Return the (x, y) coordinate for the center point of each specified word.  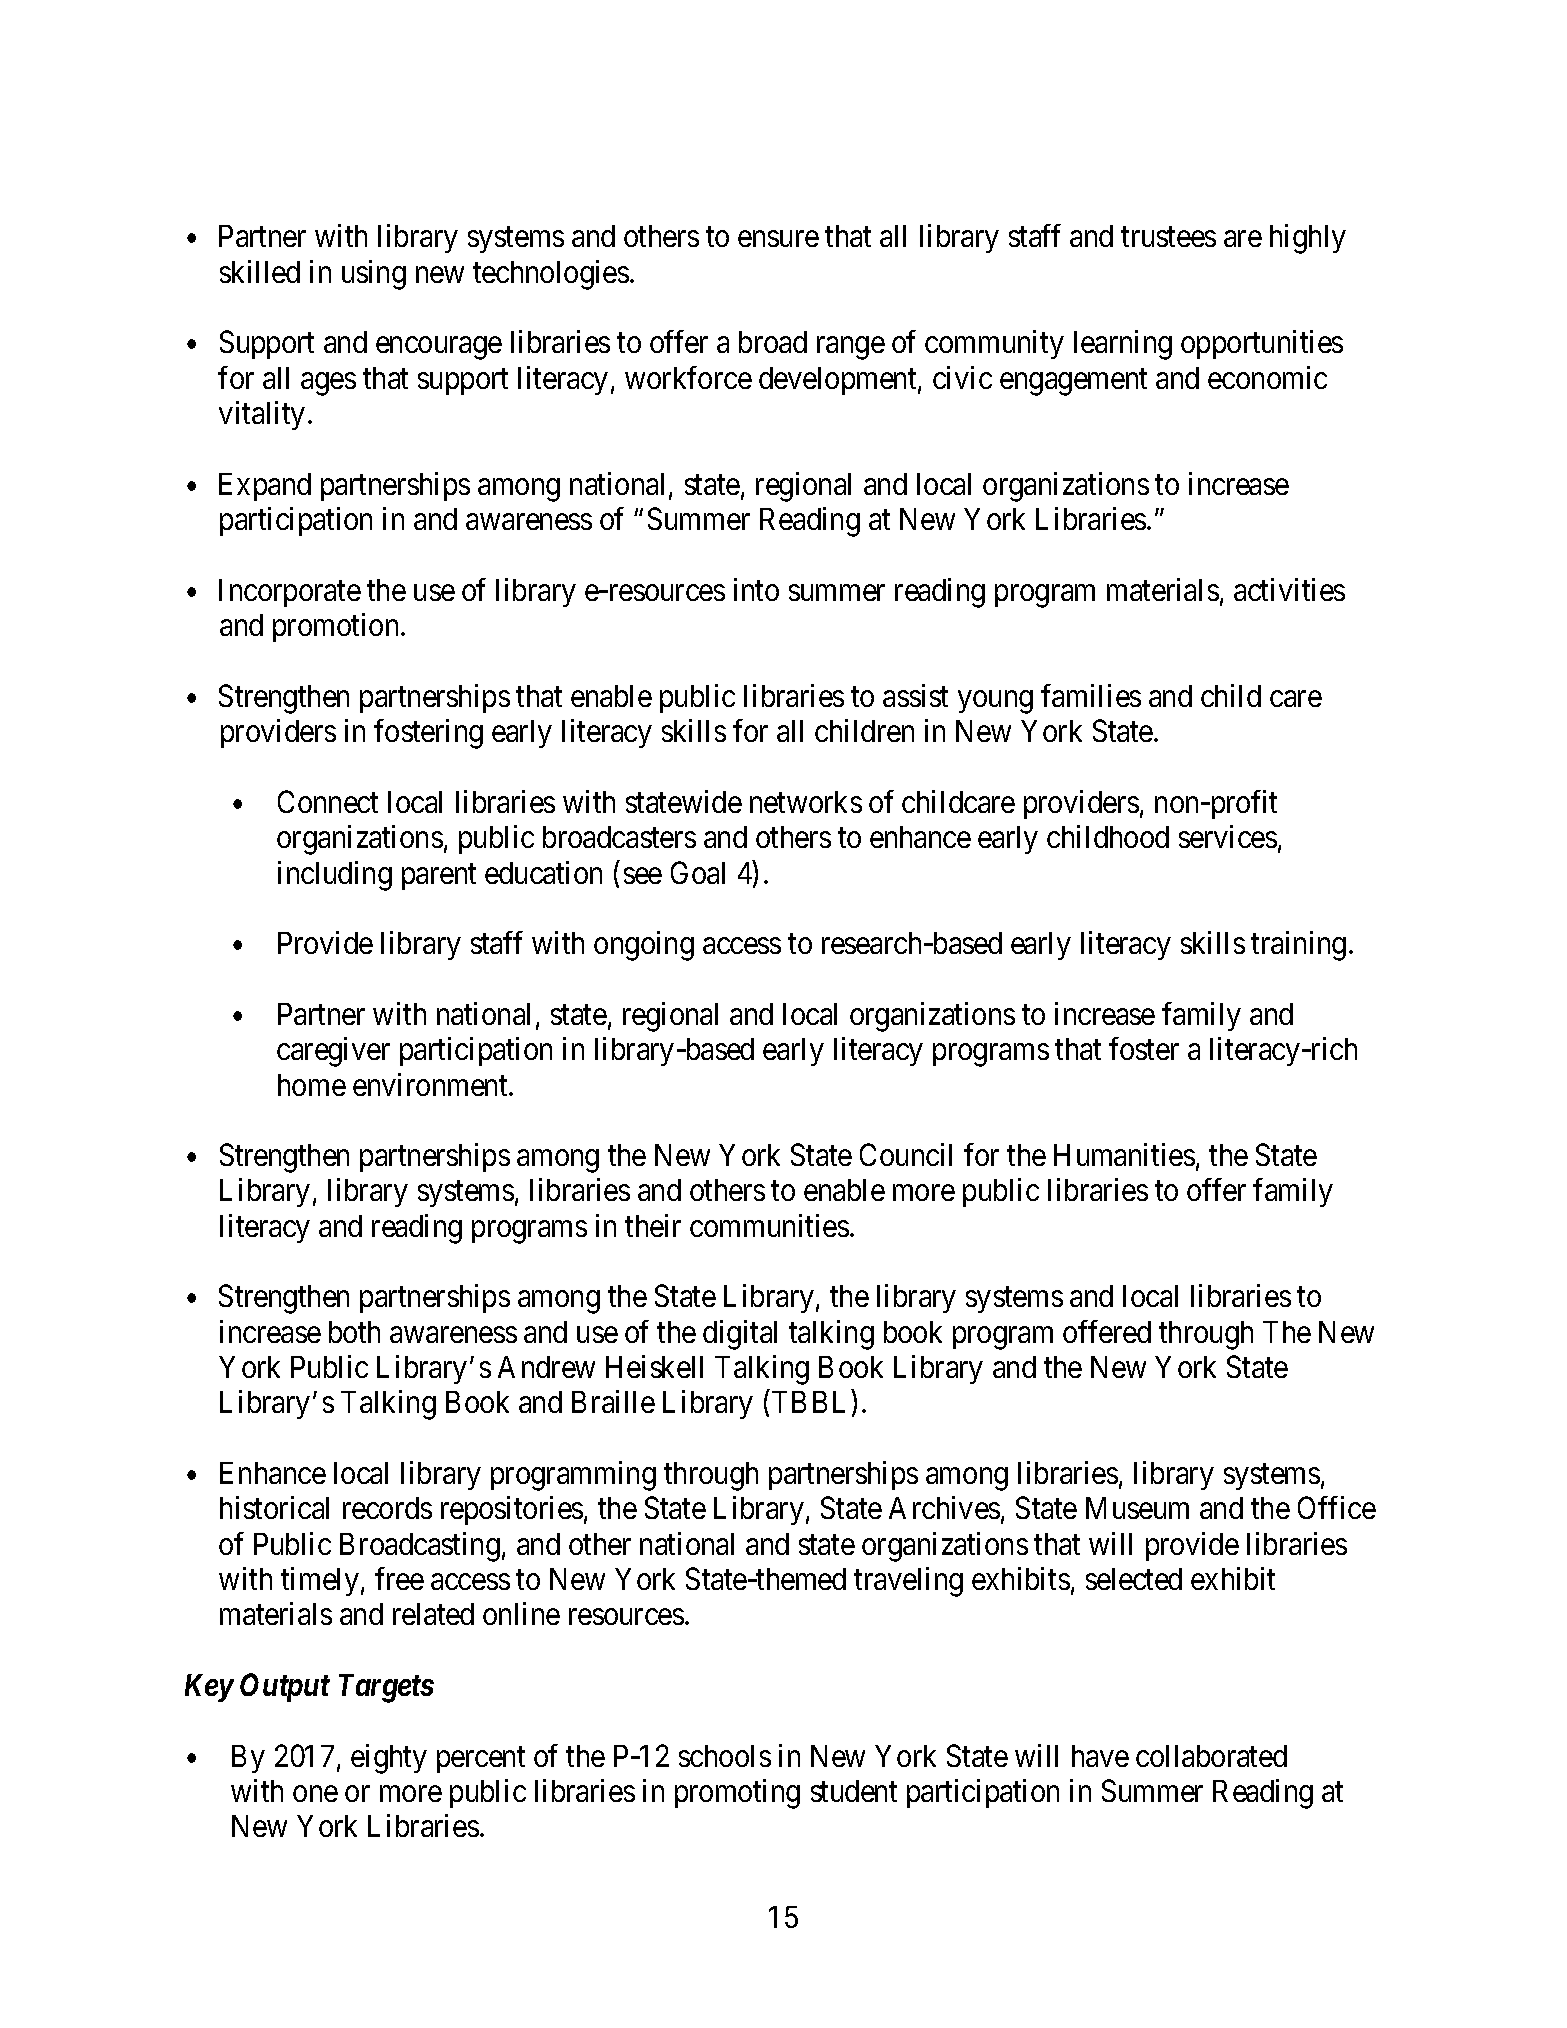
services (1228, 836)
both (354, 1332)
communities (769, 1225)
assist (915, 695)
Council (906, 1154)
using (374, 275)
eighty (389, 1759)
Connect (328, 801)
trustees (1168, 237)
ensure (778, 239)
